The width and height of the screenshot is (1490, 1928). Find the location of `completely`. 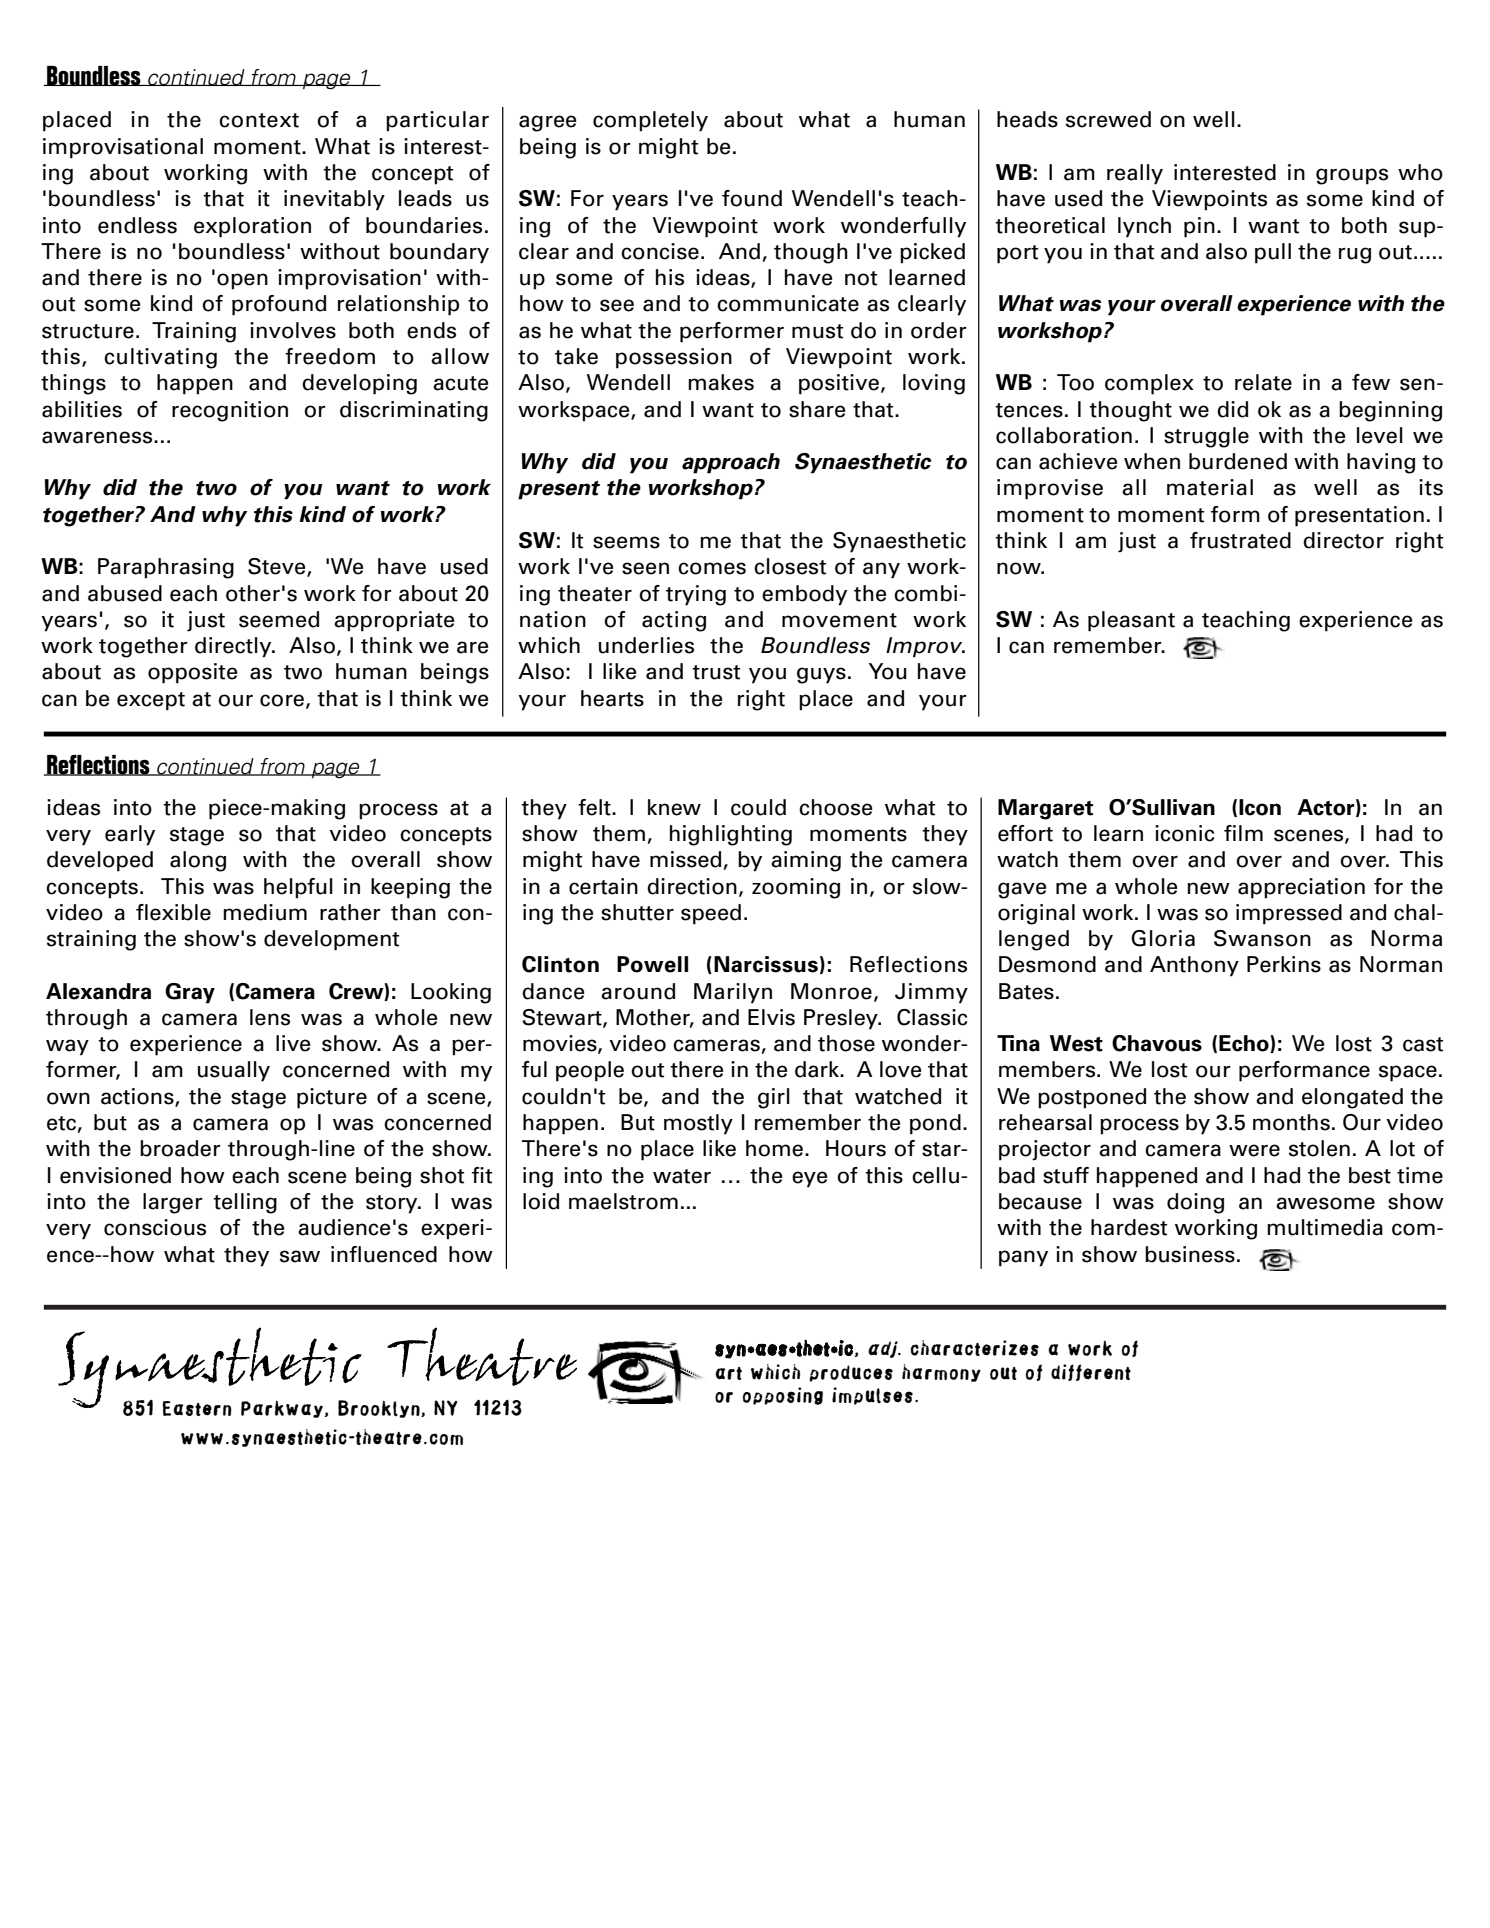

completely is located at coordinates (650, 121).
